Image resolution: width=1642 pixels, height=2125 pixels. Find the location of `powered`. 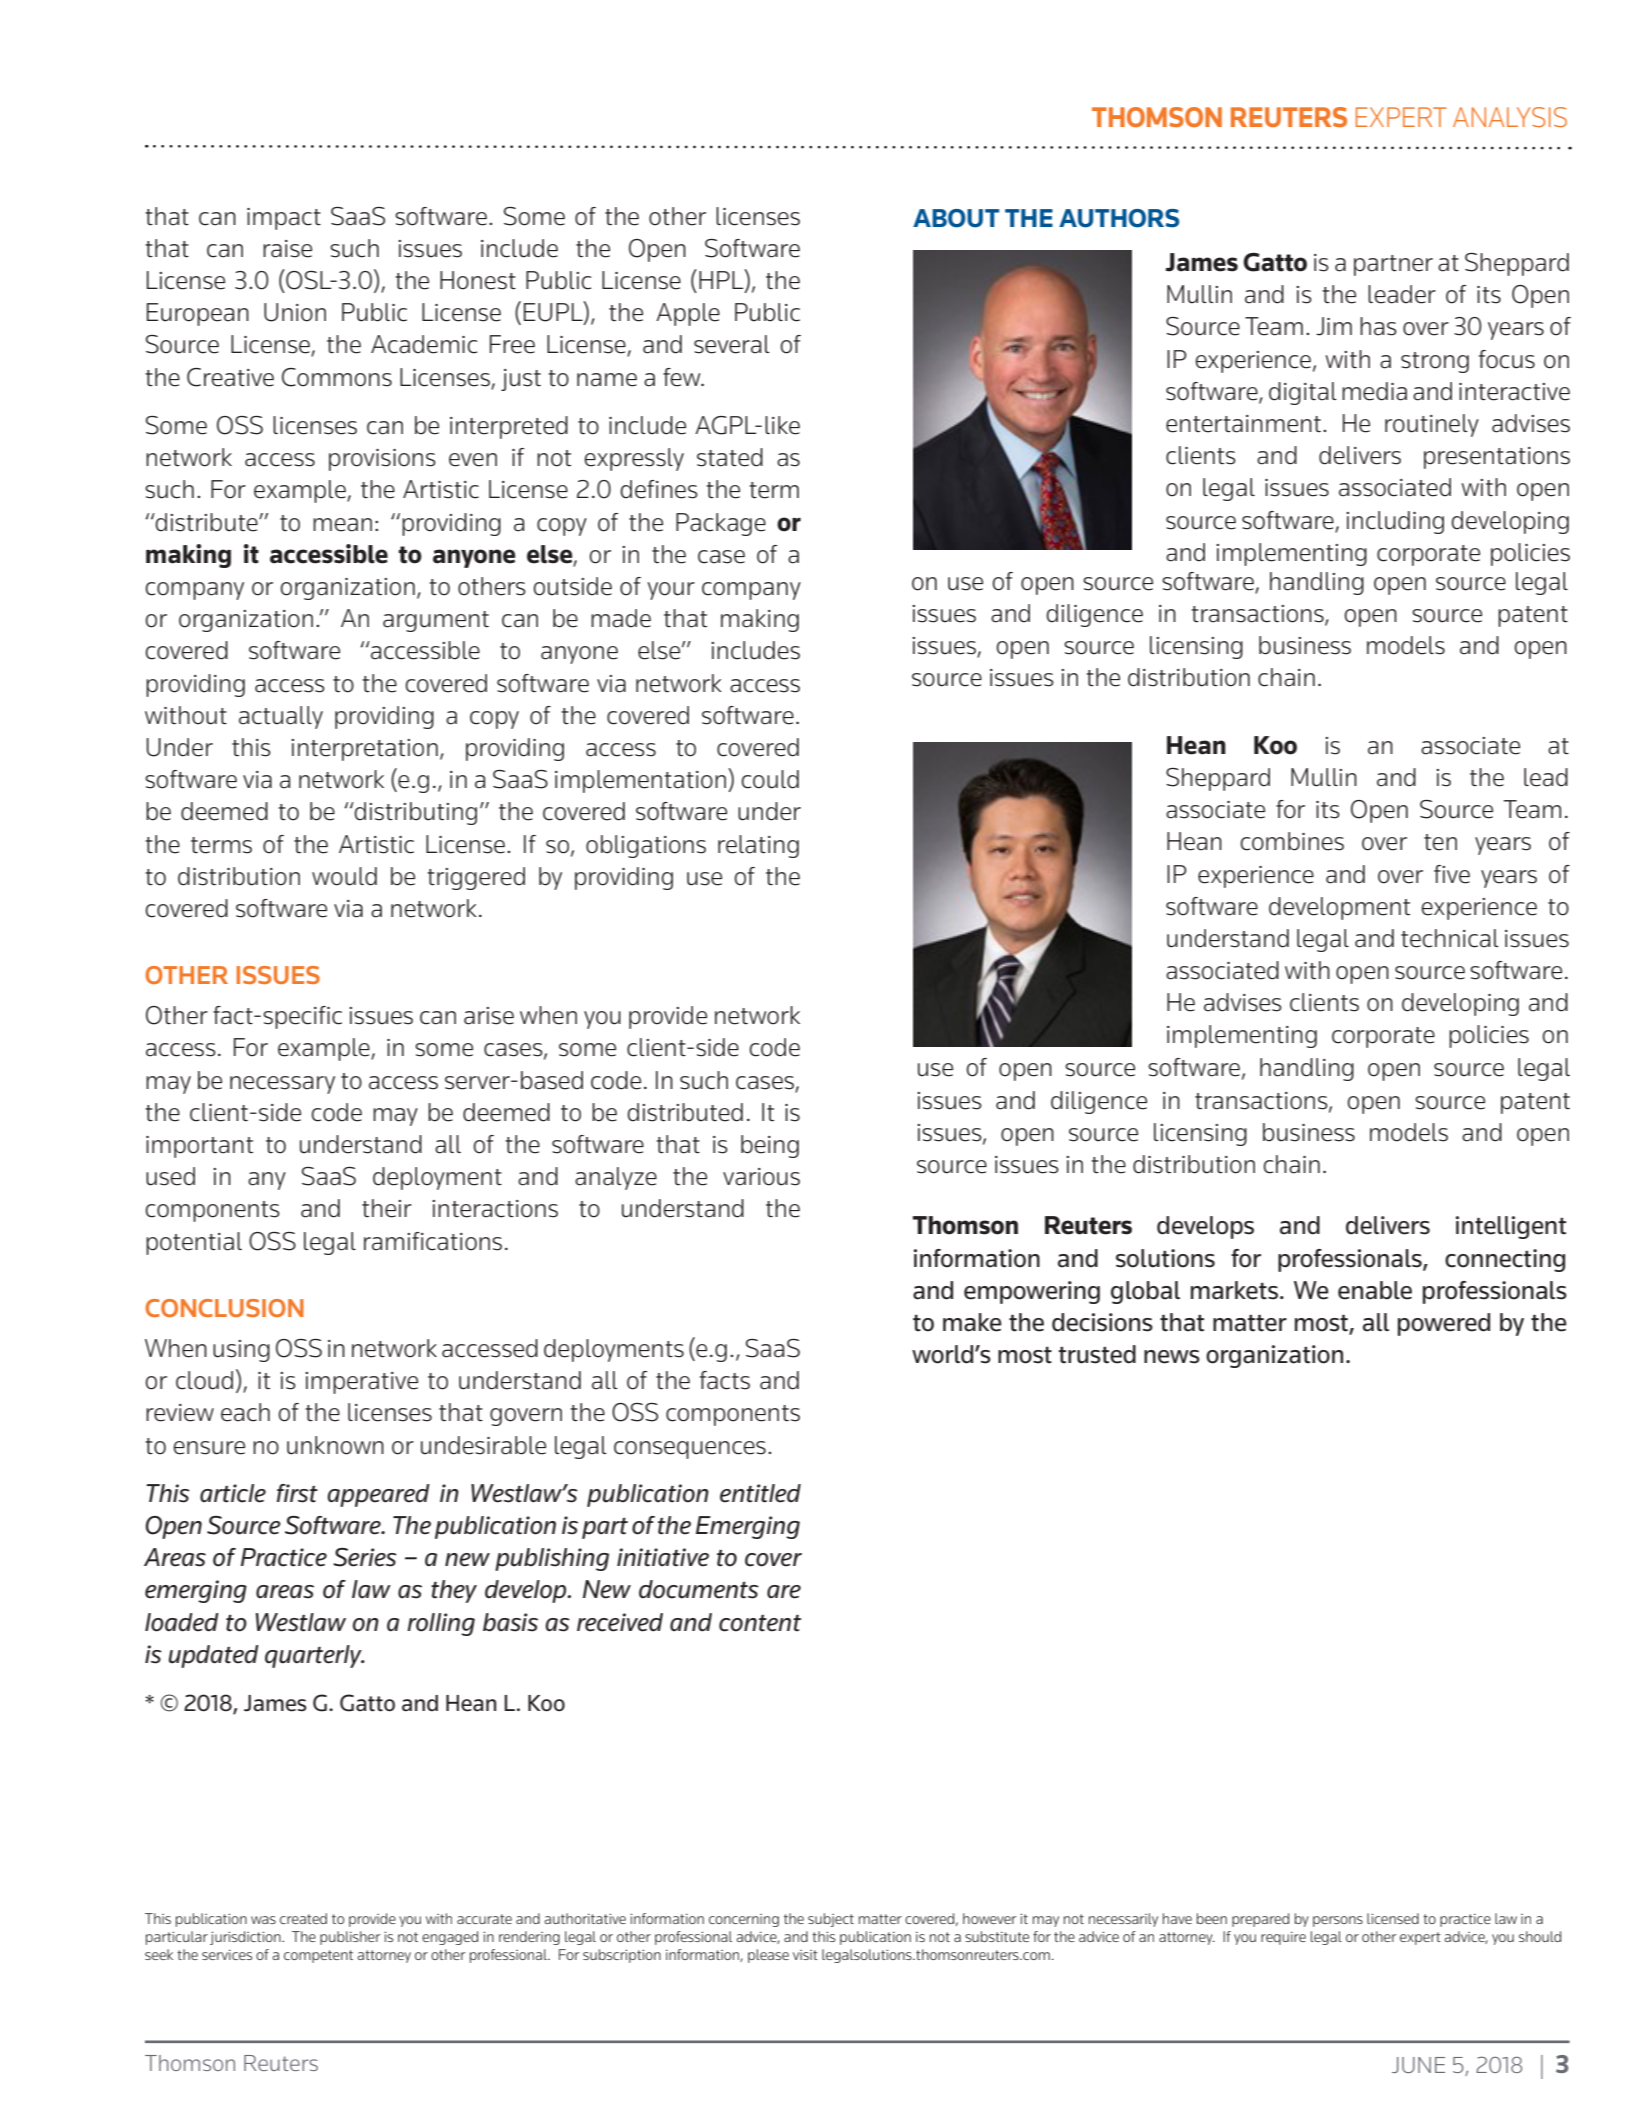

powered is located at coordinates (1444, 1324).
